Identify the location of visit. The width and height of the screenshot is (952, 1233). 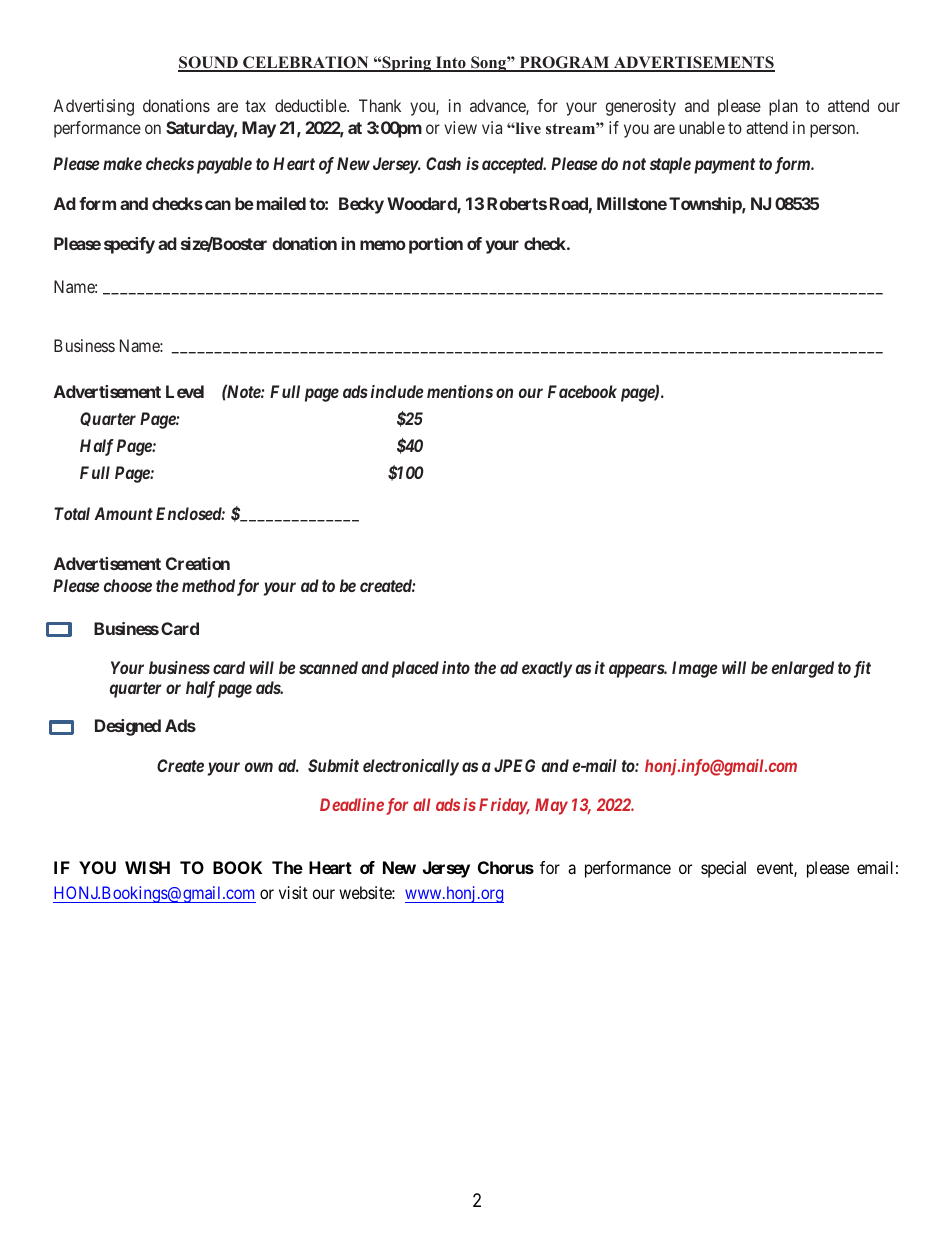
(293, 892).
